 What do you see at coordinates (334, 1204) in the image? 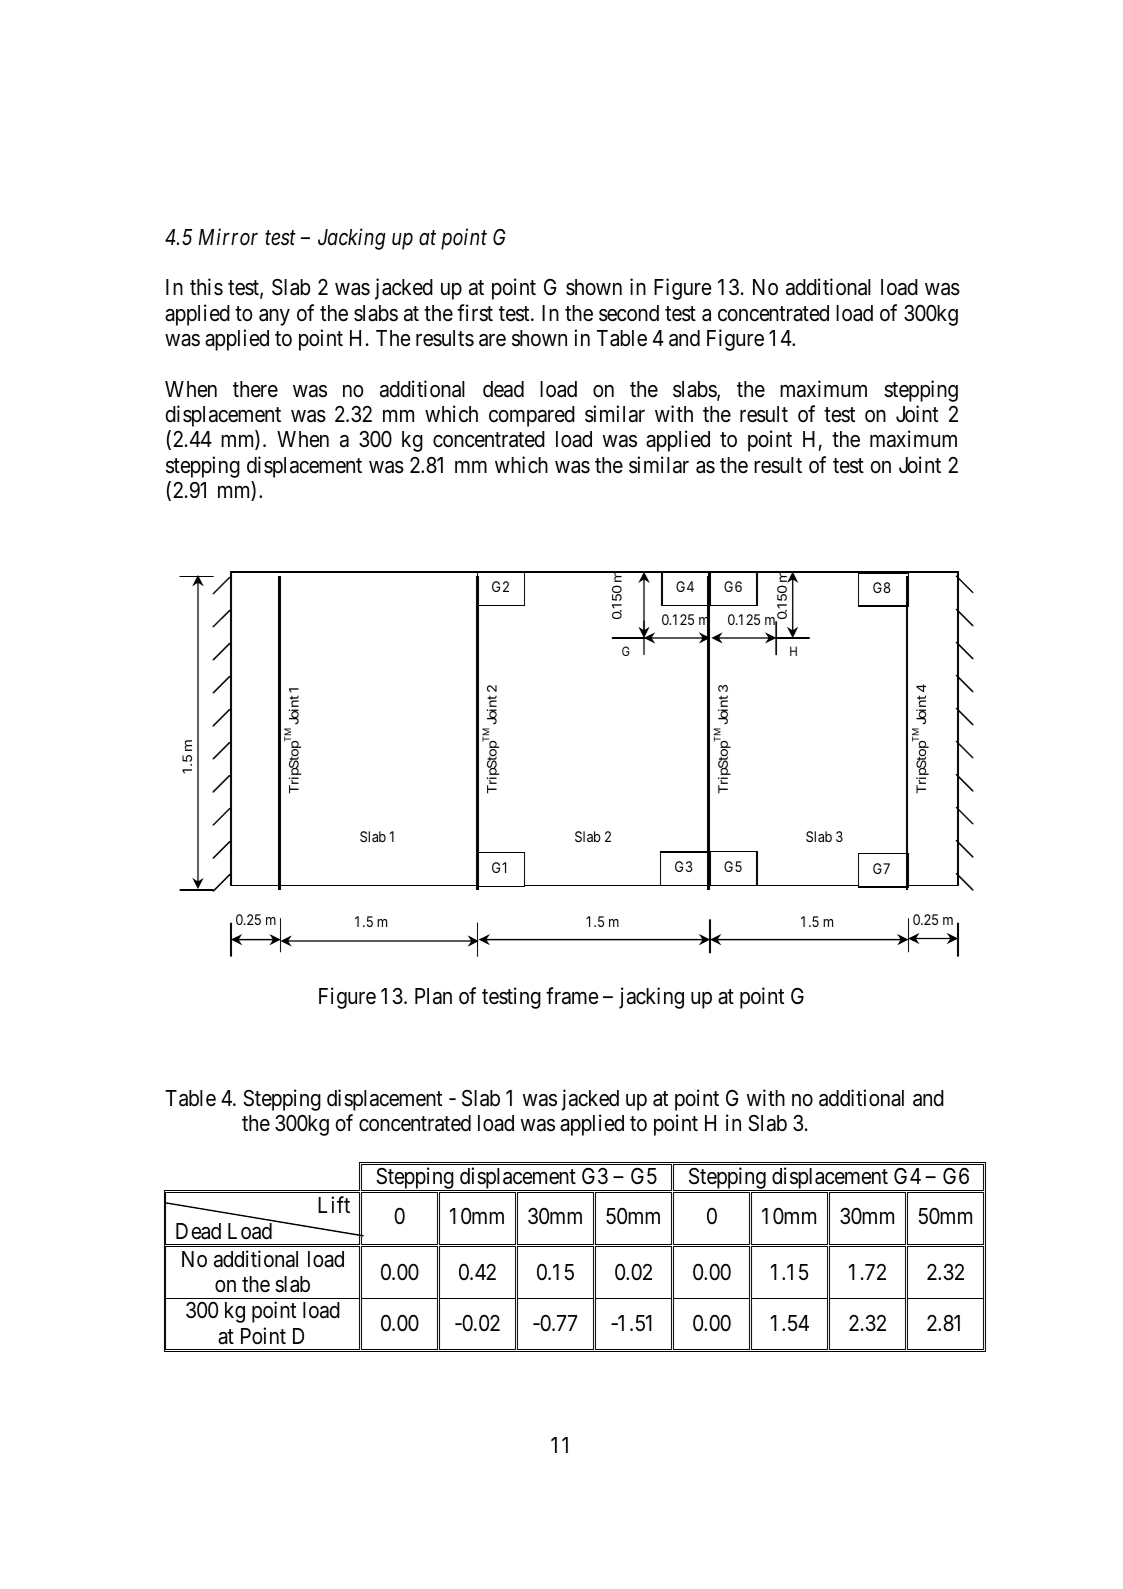
I see `Lift` at bounding box center [334, 1204].
